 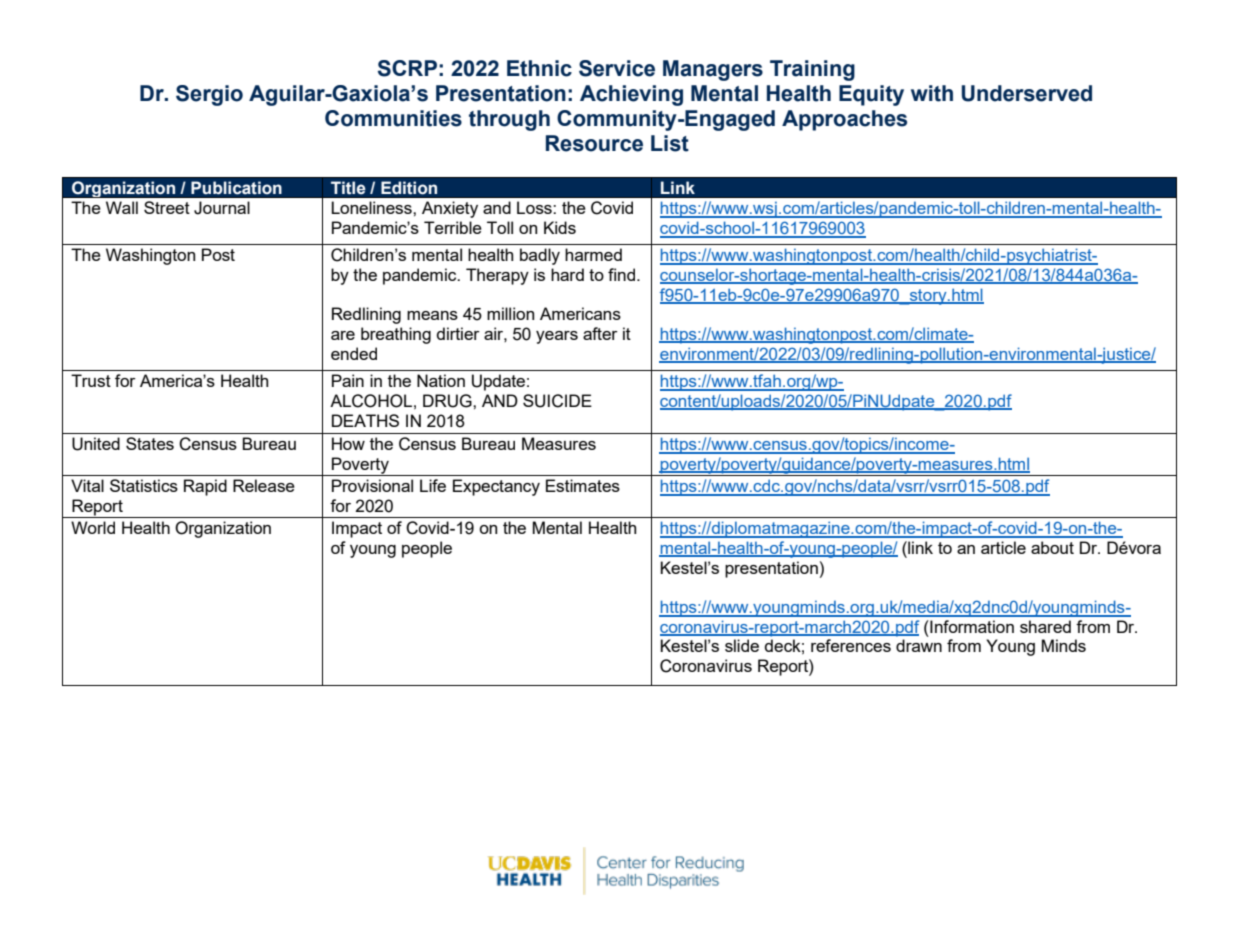 What do you see at coordinates (539, 68) in the screenshot?
I see `Ethnic` at bounding box center [539, 68].
